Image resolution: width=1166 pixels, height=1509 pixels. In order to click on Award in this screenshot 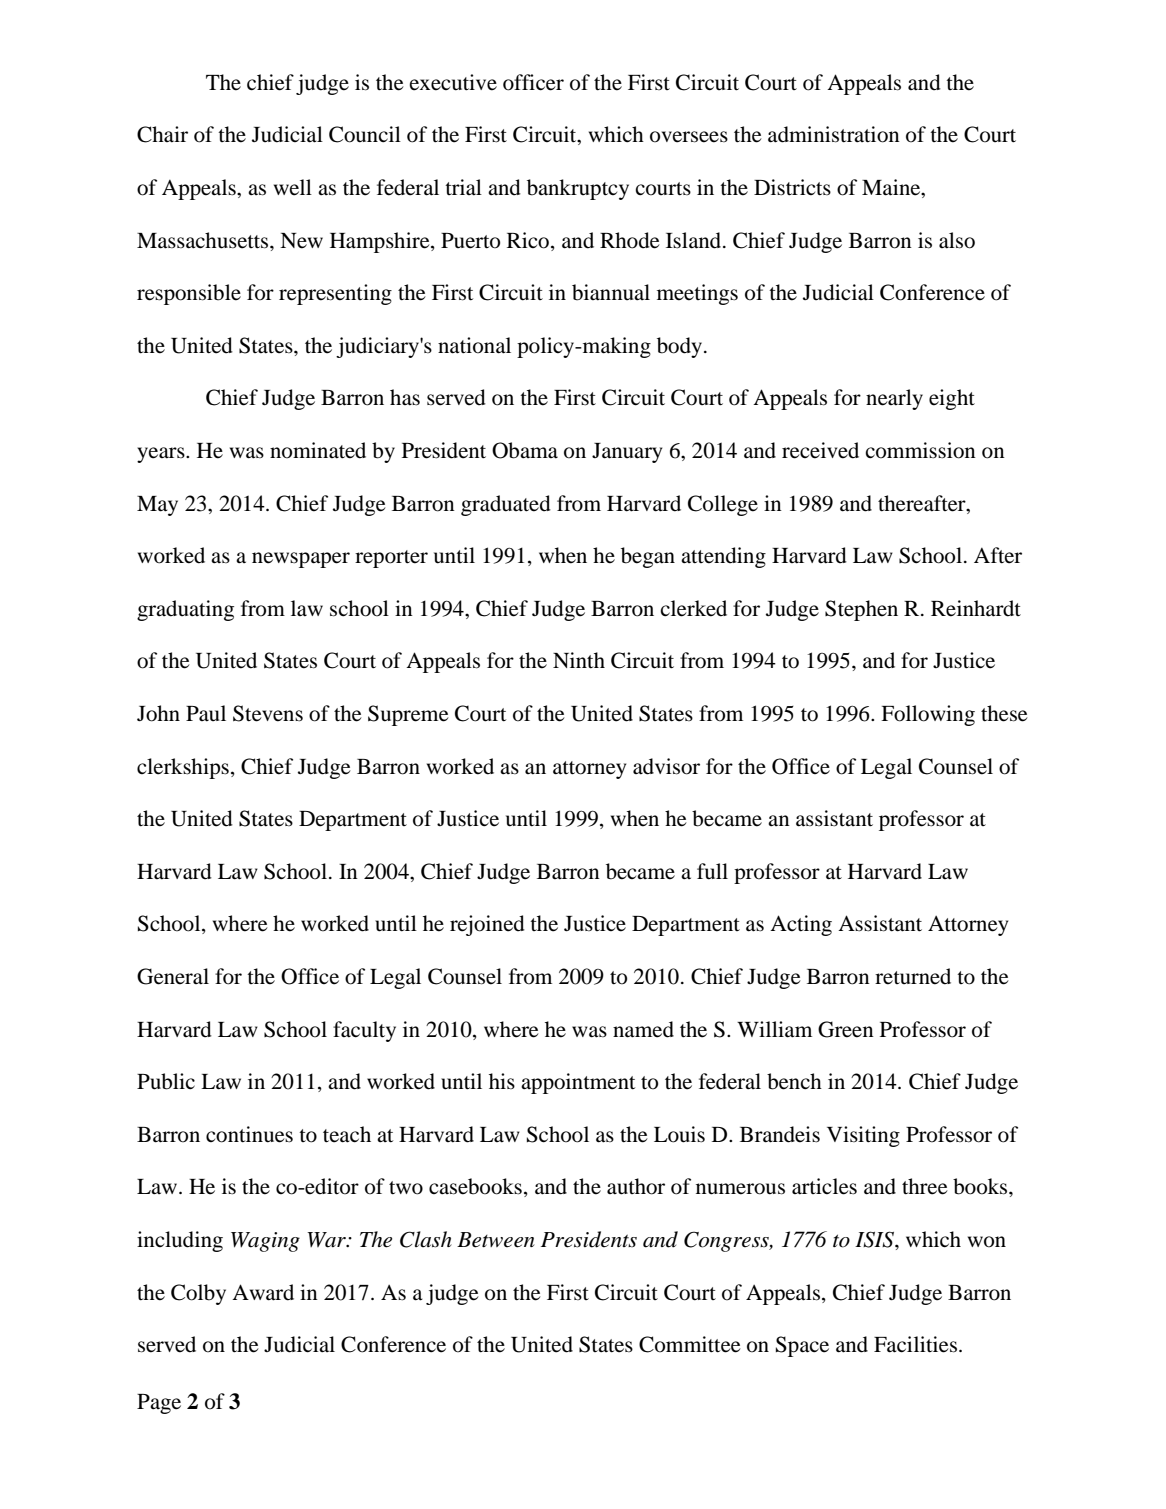, I will do `click(263, 1292)`.
